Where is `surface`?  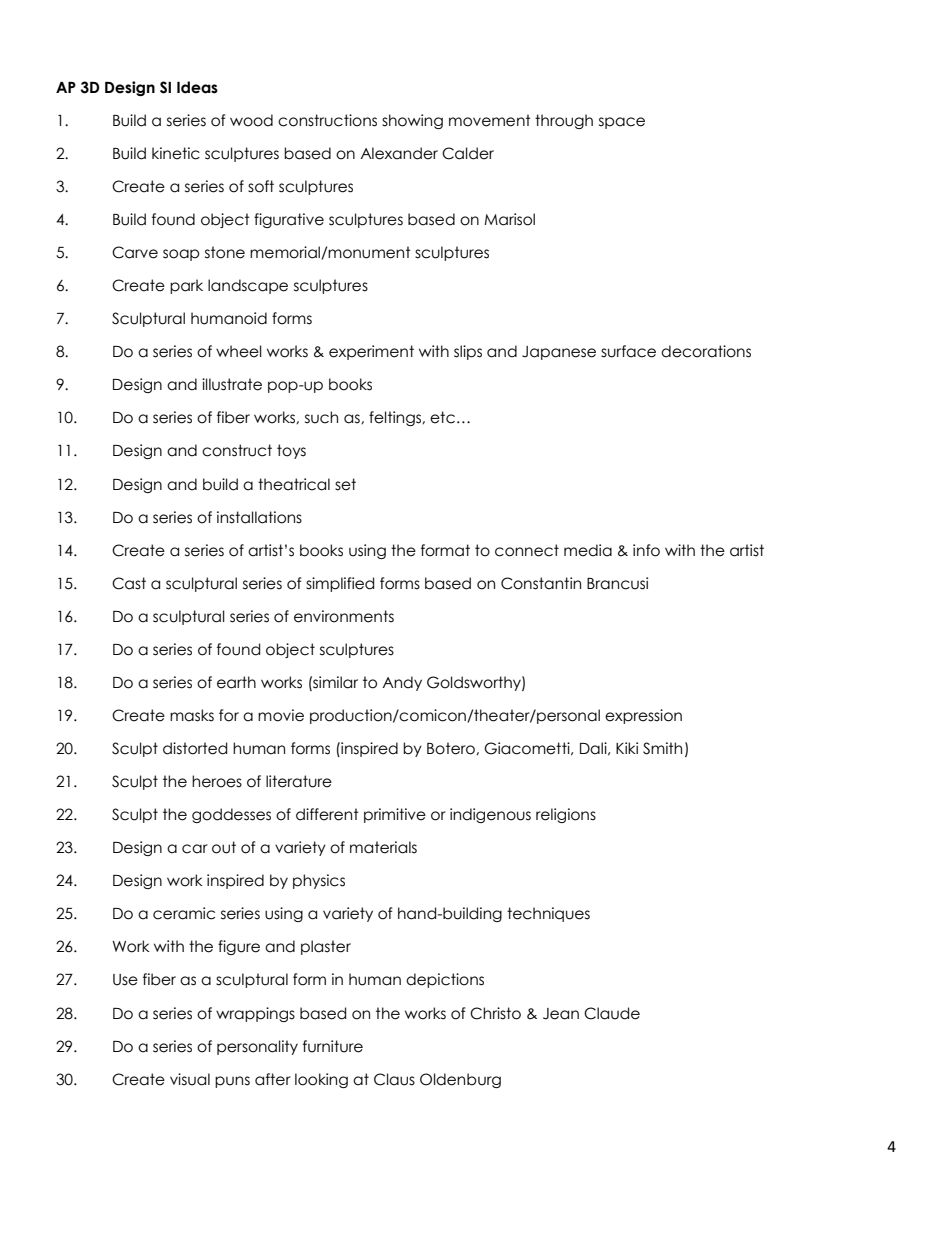
surface is located at coordinates (628, 351).
